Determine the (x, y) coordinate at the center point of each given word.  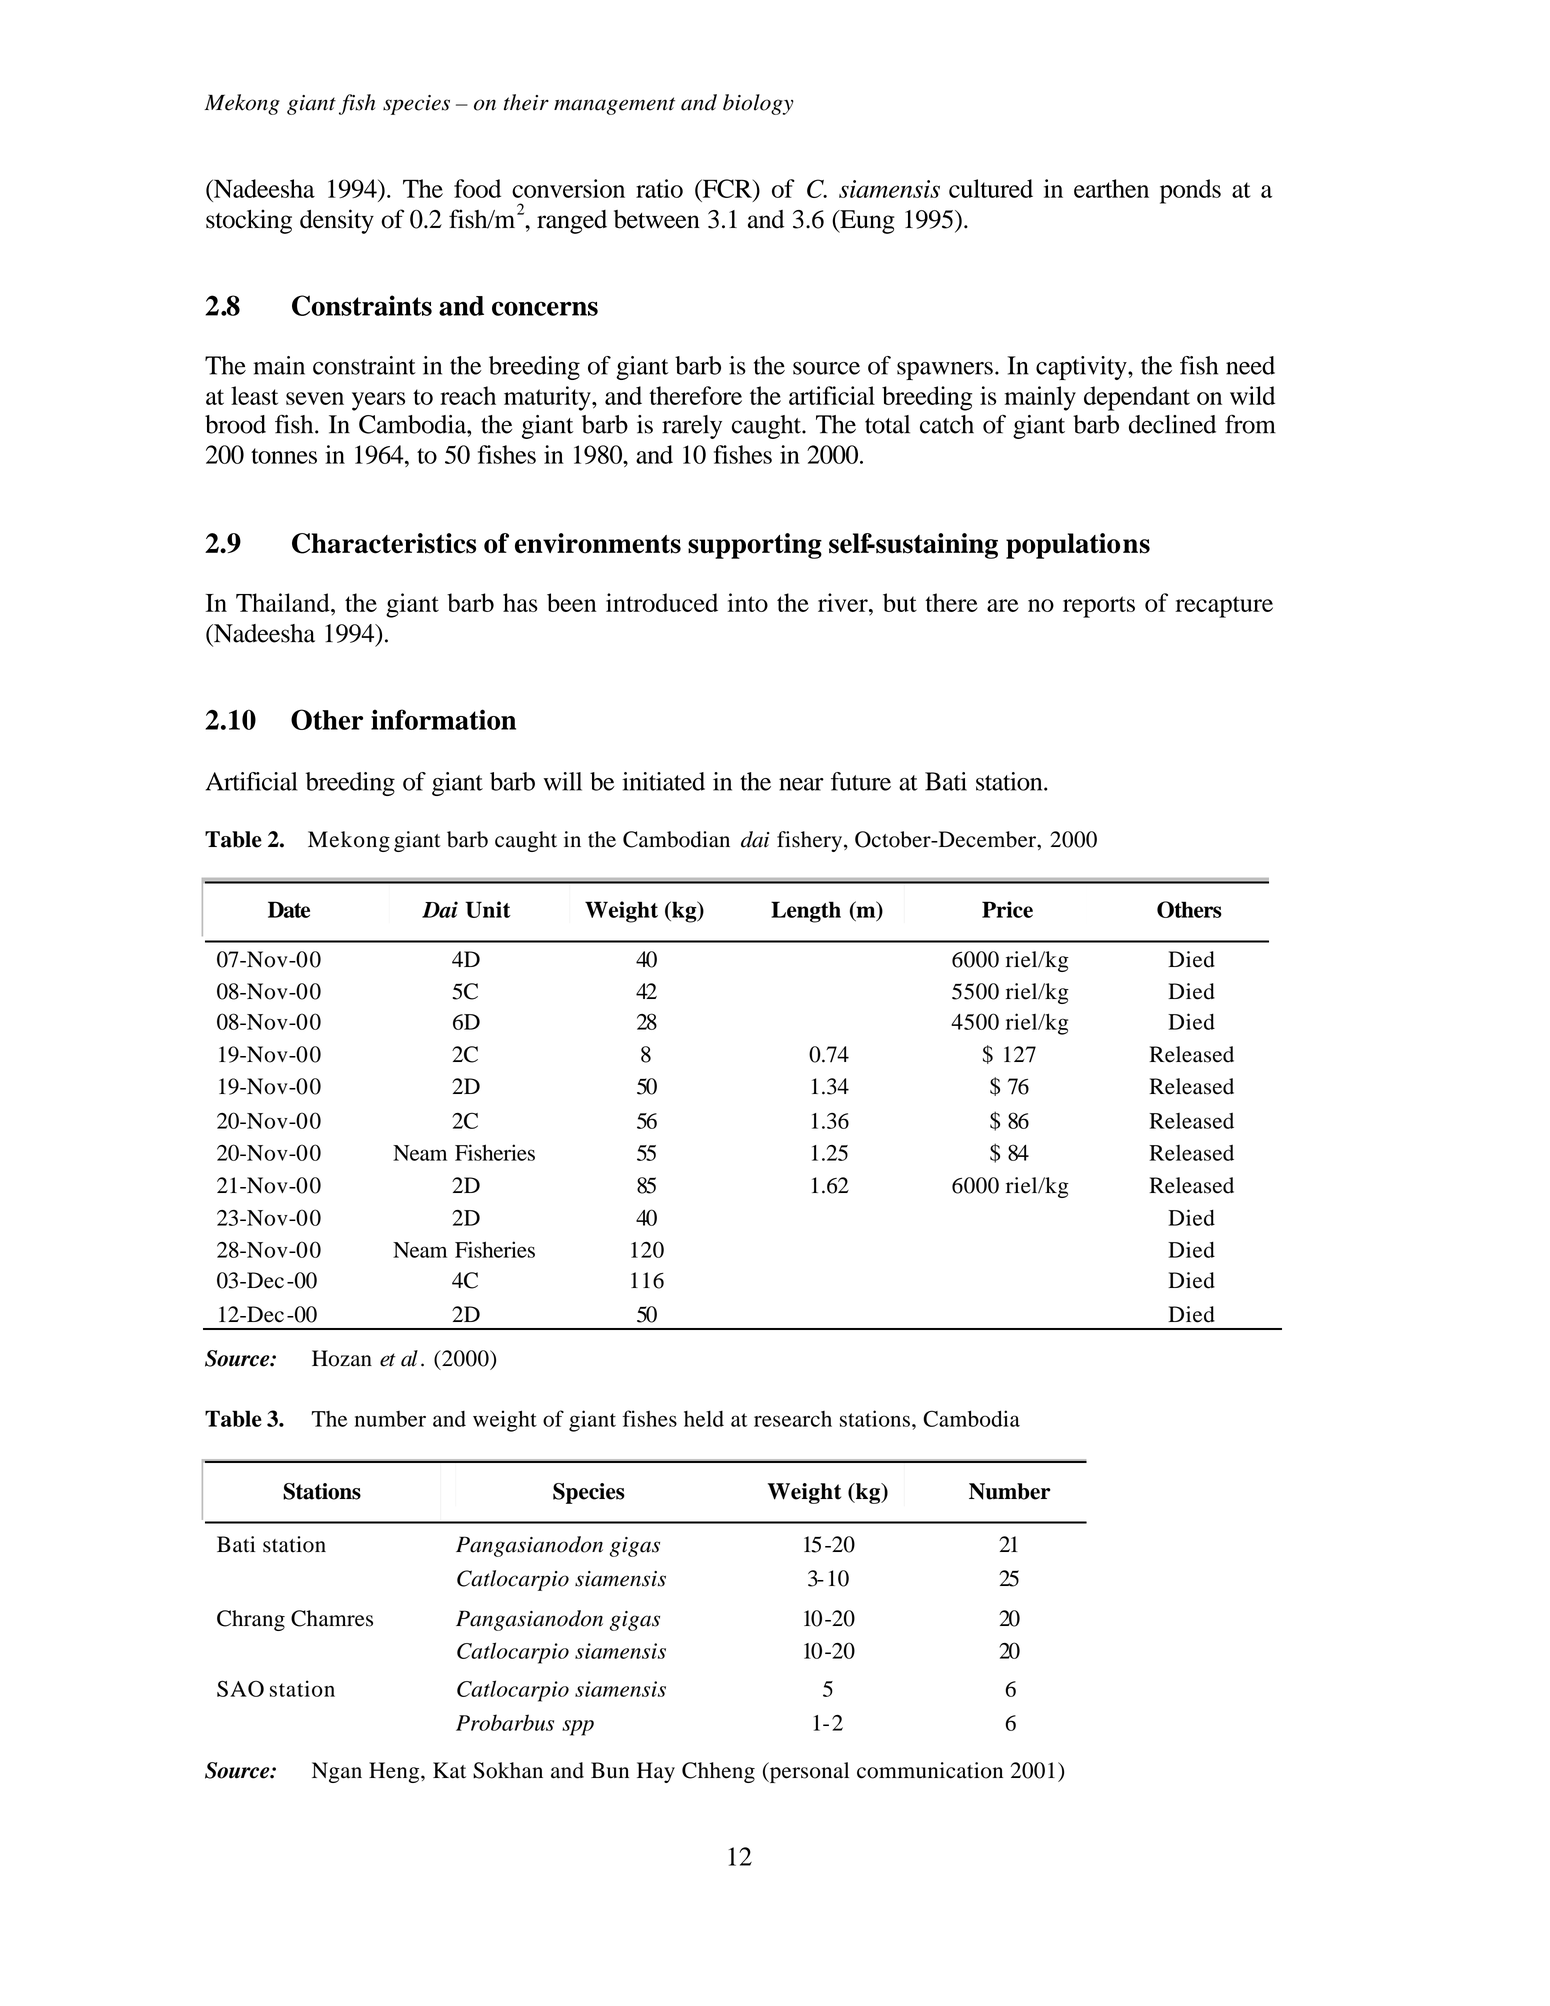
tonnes (284, 456)
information (443, 719)
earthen (1111, 188)
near (801, 784)
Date (289, 909)
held (704, 1418)
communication (930, 1770)
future (861, 781)
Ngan (337, 1772)
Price (1007, 909)
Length (806, 912)
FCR (727, 188)
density (337, 221)
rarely (692, 427)
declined (1172, 424)
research (793, 1419)
